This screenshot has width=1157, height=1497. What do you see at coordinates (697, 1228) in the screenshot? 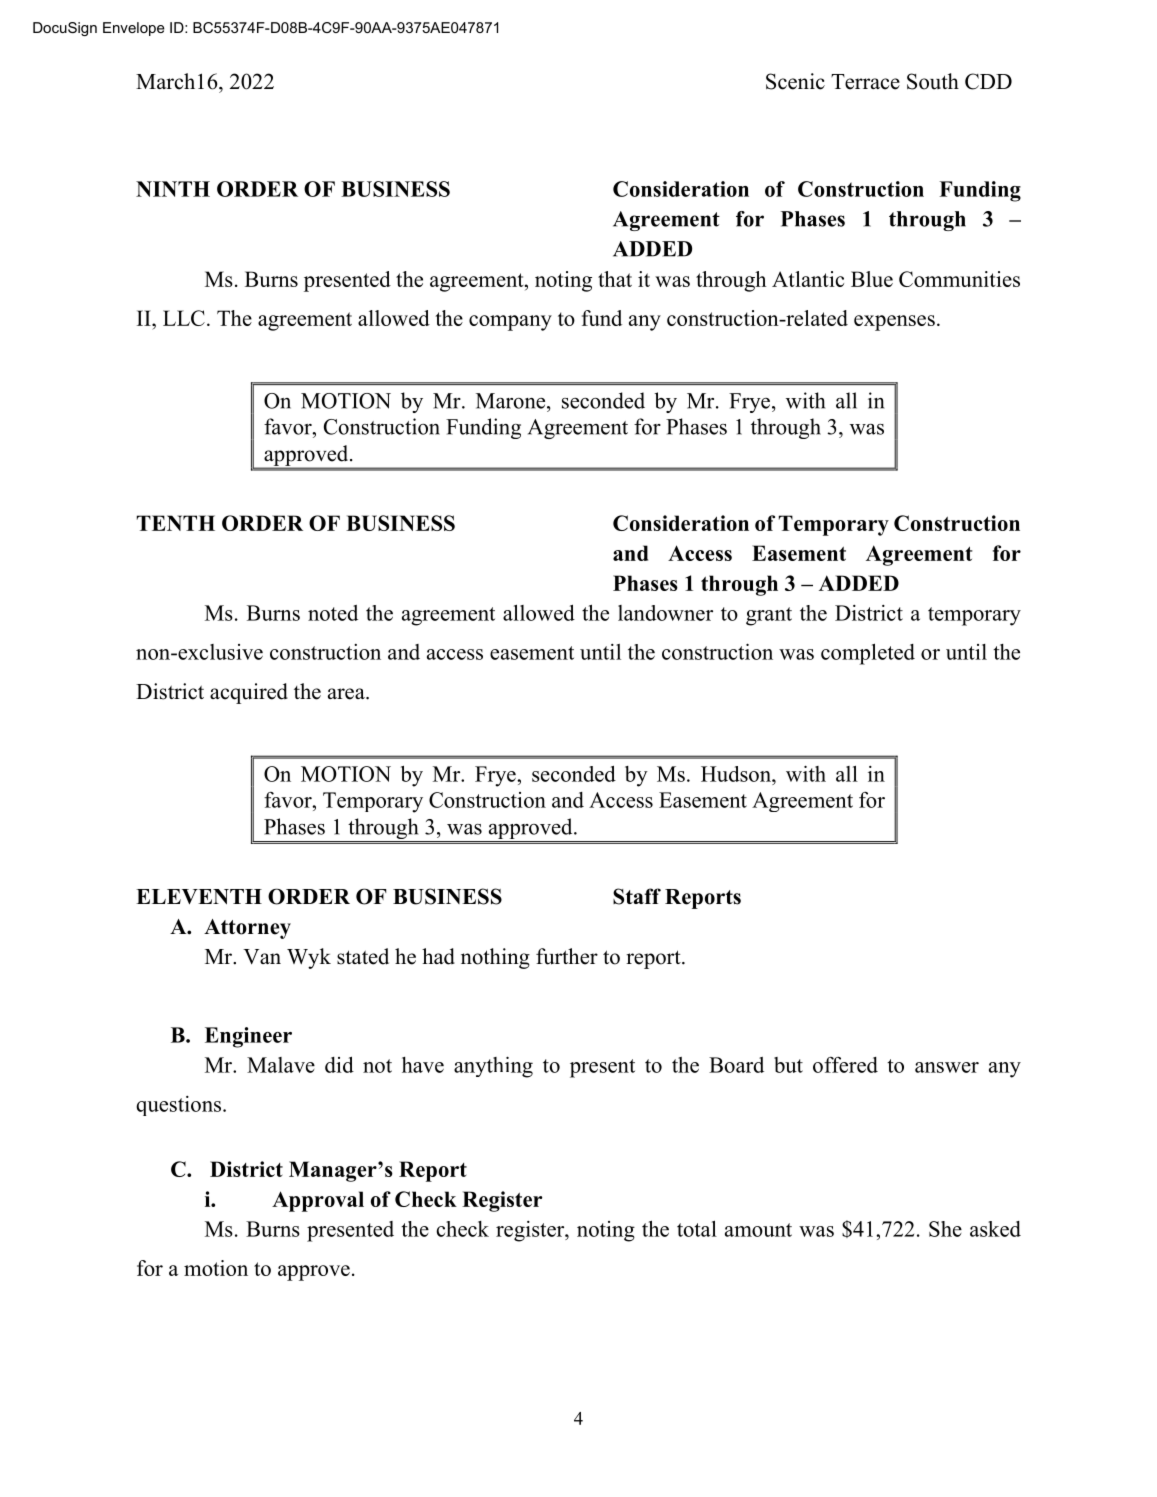
I see `total` at bounding box center [697, 1228].
